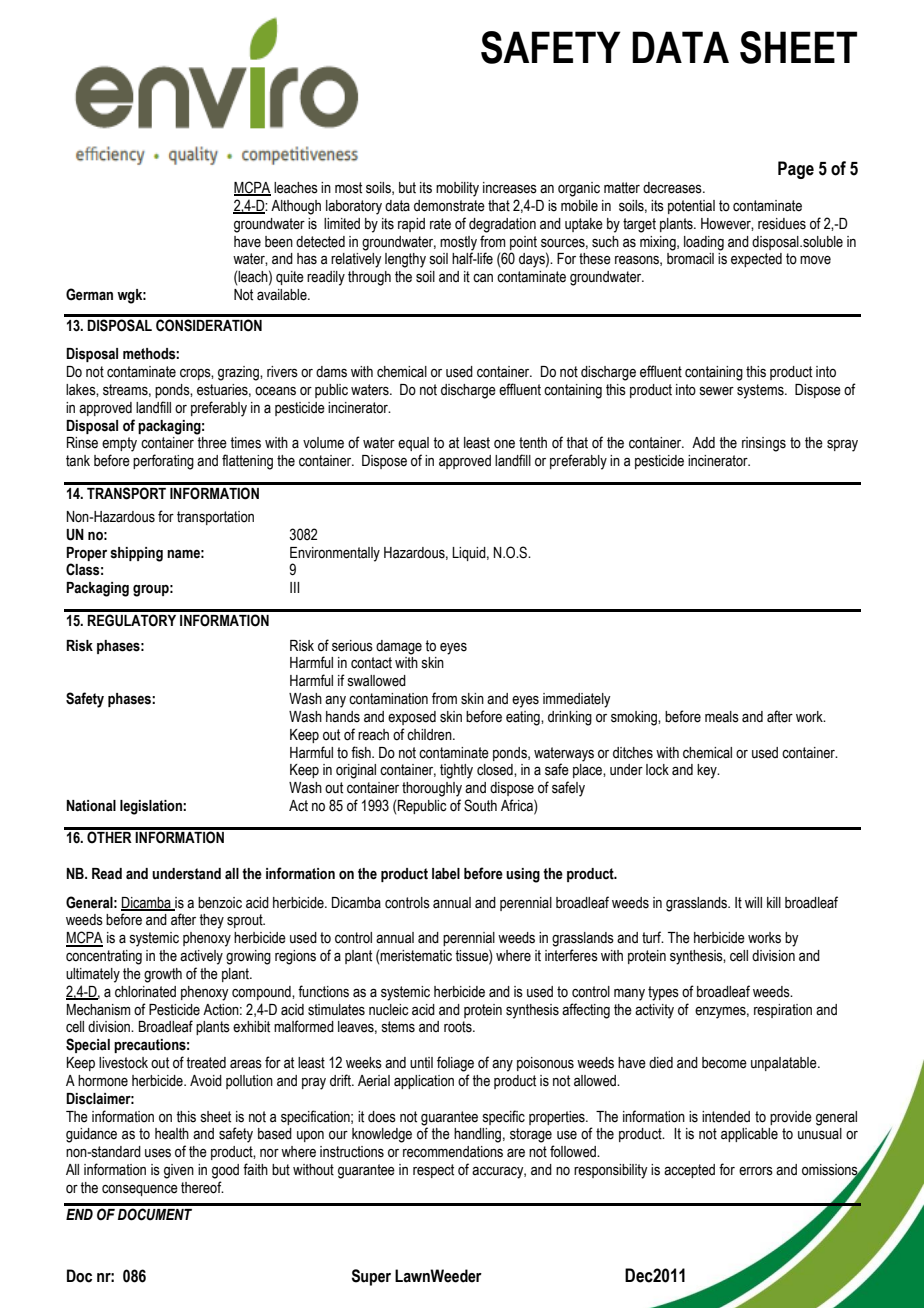  I want to click on Super, so click(371, 1277).
